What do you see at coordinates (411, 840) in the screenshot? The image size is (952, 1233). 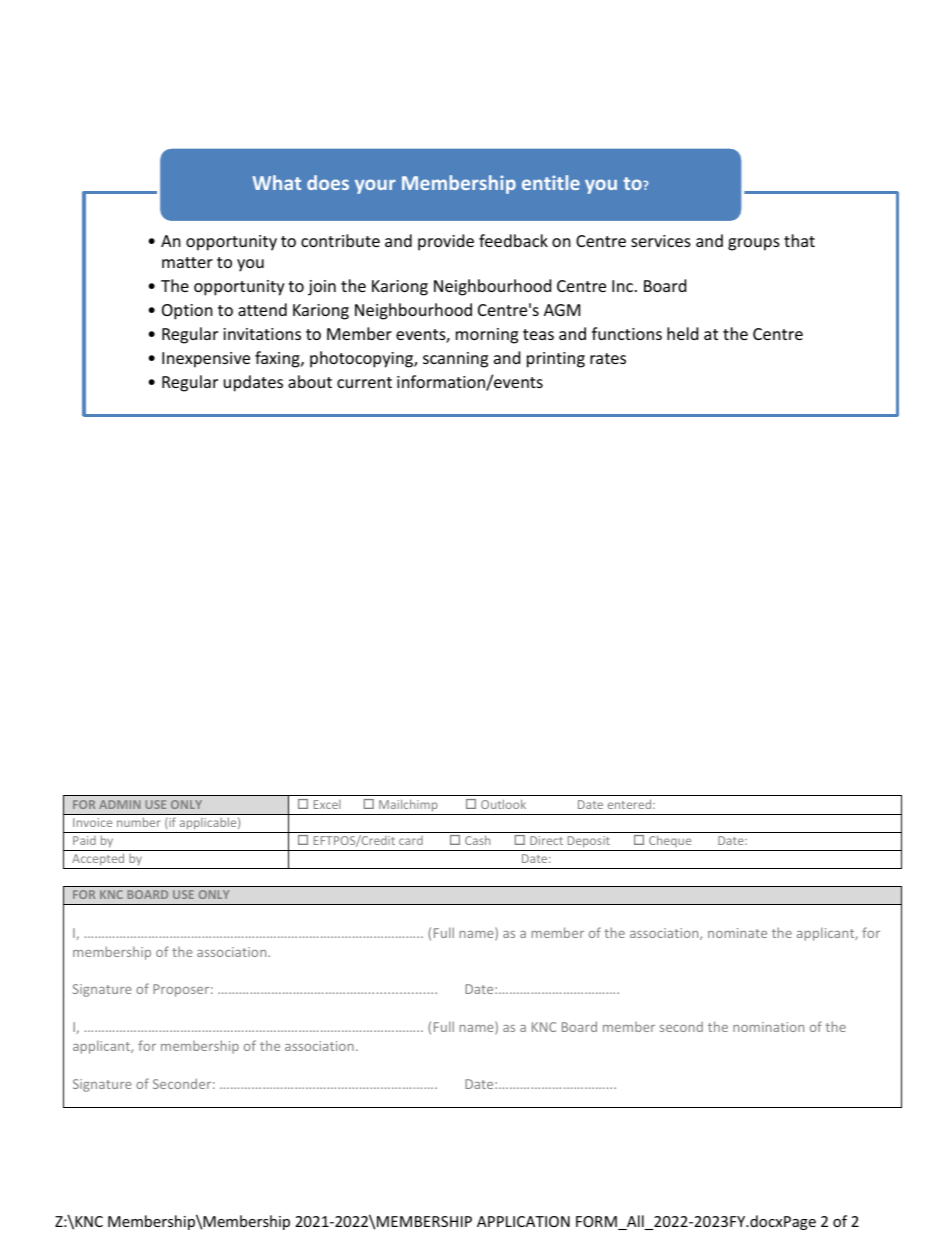 I see `card` at bounding box center [411, 840].
